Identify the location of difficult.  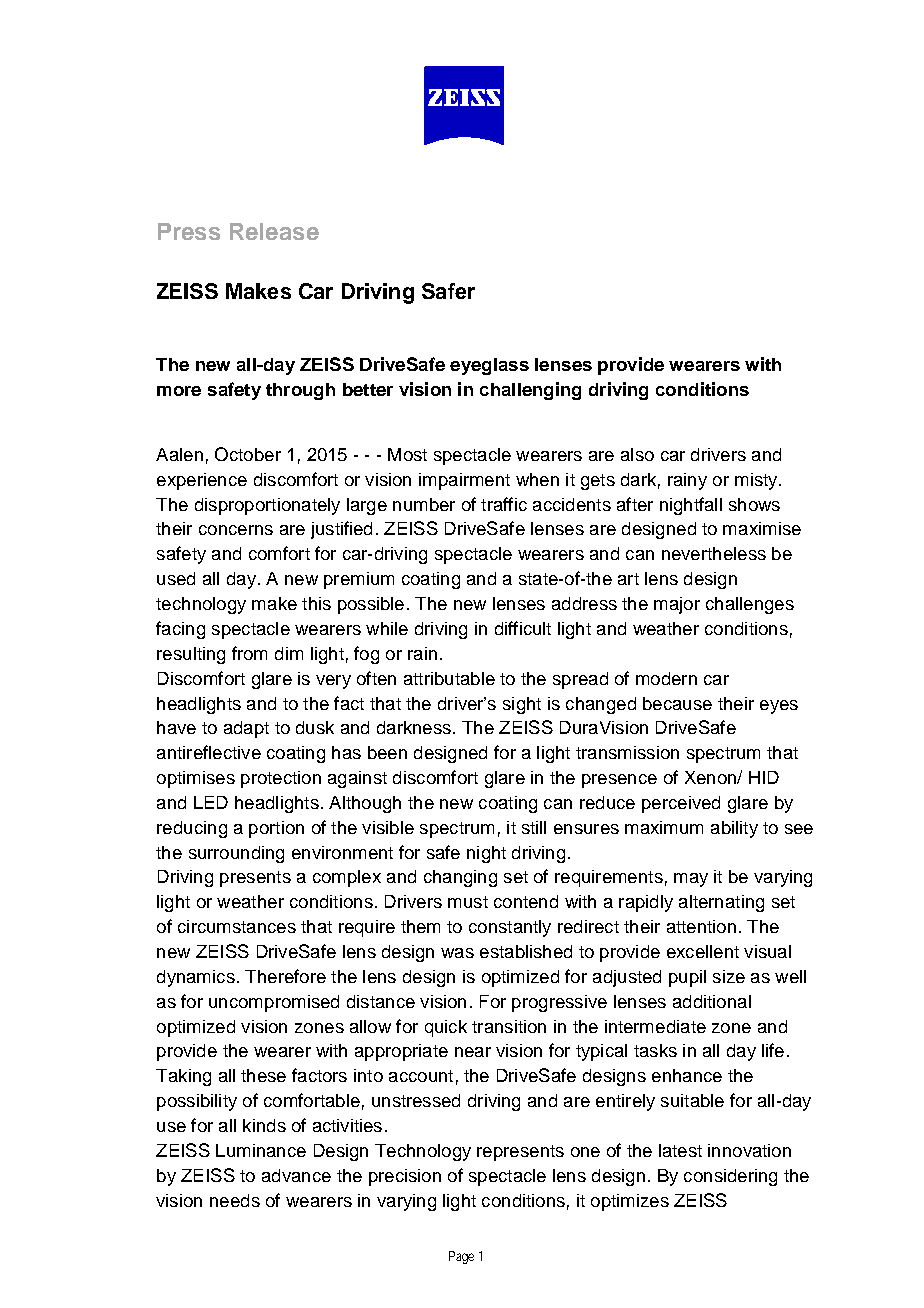
(523, 628).
